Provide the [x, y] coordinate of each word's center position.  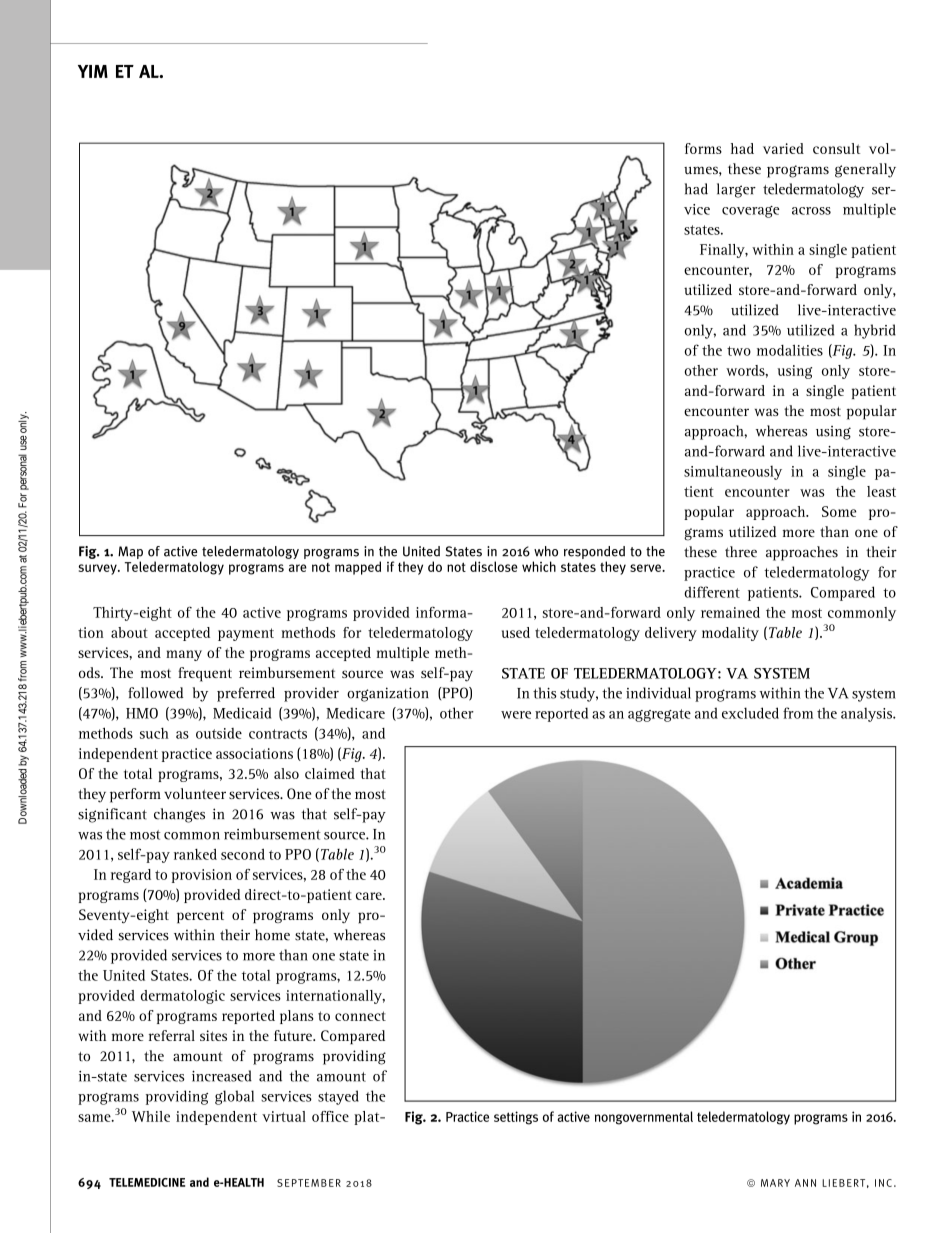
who [546, 551]
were [516, 715]
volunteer [195, 793]
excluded [750, 713]
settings [516, 1118]
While [151, 1116]
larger [736, 190]
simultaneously [733, 472]
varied [783, 148]
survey [98, 569]
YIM [93, 71]
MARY [775, 1183]
